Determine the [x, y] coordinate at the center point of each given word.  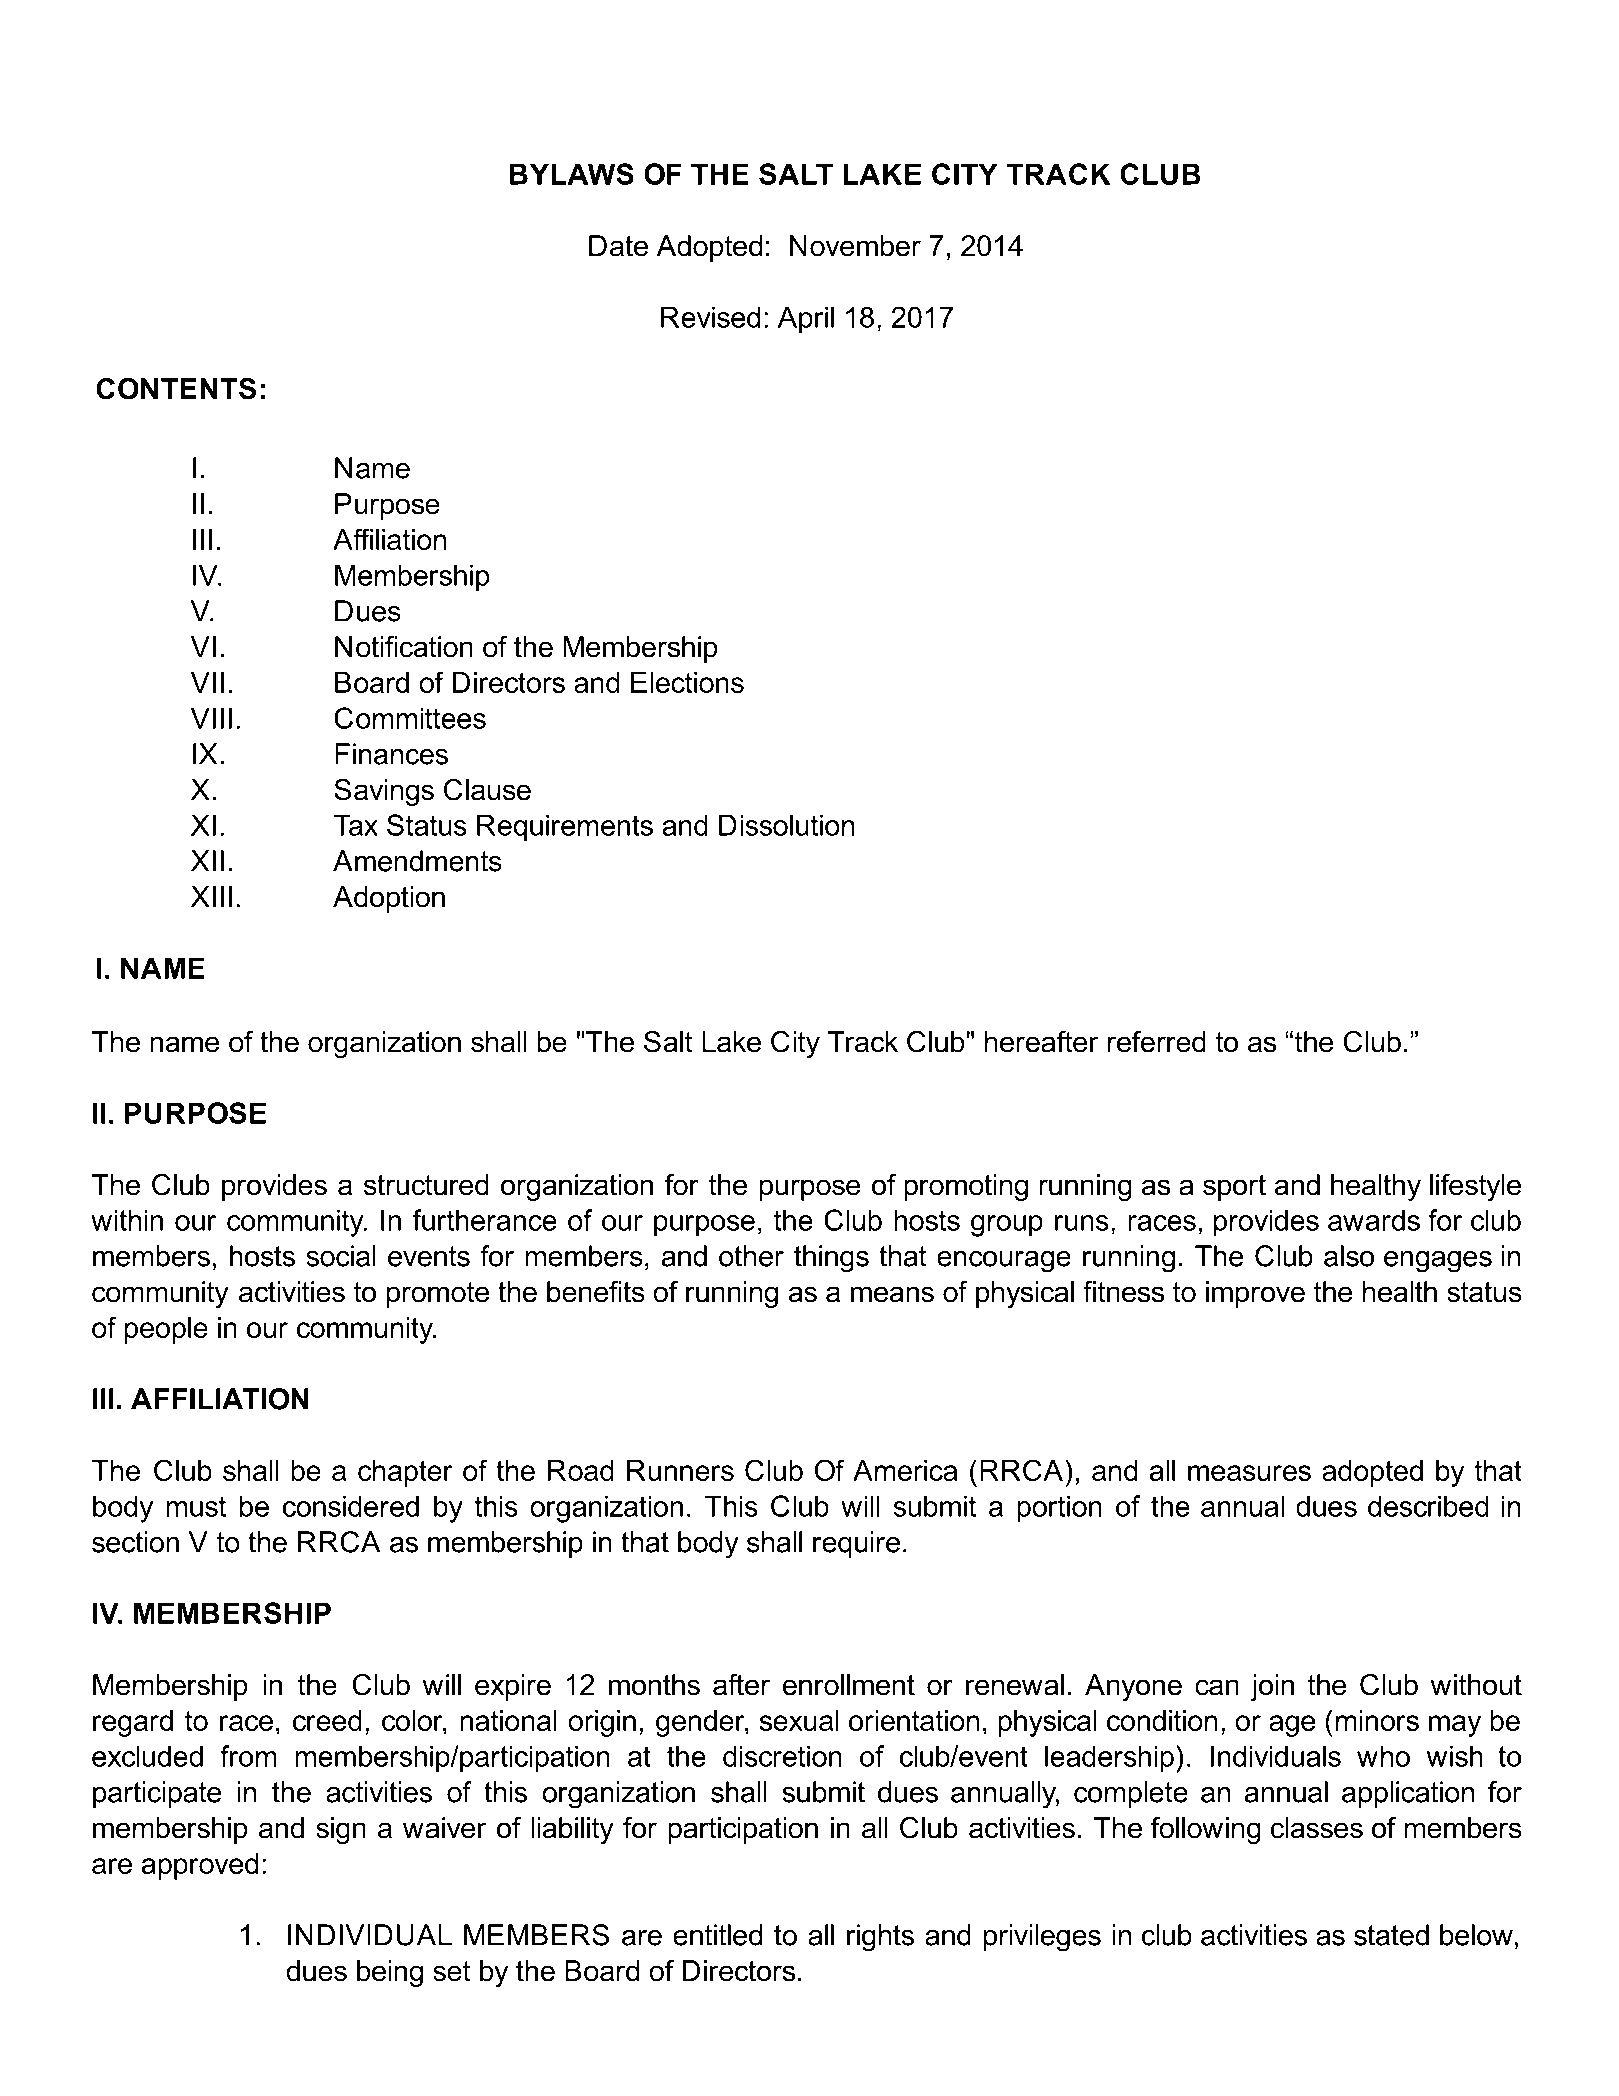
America [905, 1470]
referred [1157, 1042]
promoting [966, 1187]
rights [880, 1938]
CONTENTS [176, 389]
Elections [687, 682]
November [855, 246]
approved [200, 1866]
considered [351, 1506]
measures [1249, 1473]
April [806, 320]
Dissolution [786, 825]
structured [426, 1185]
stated [1391, 1935]
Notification [404, 647]
